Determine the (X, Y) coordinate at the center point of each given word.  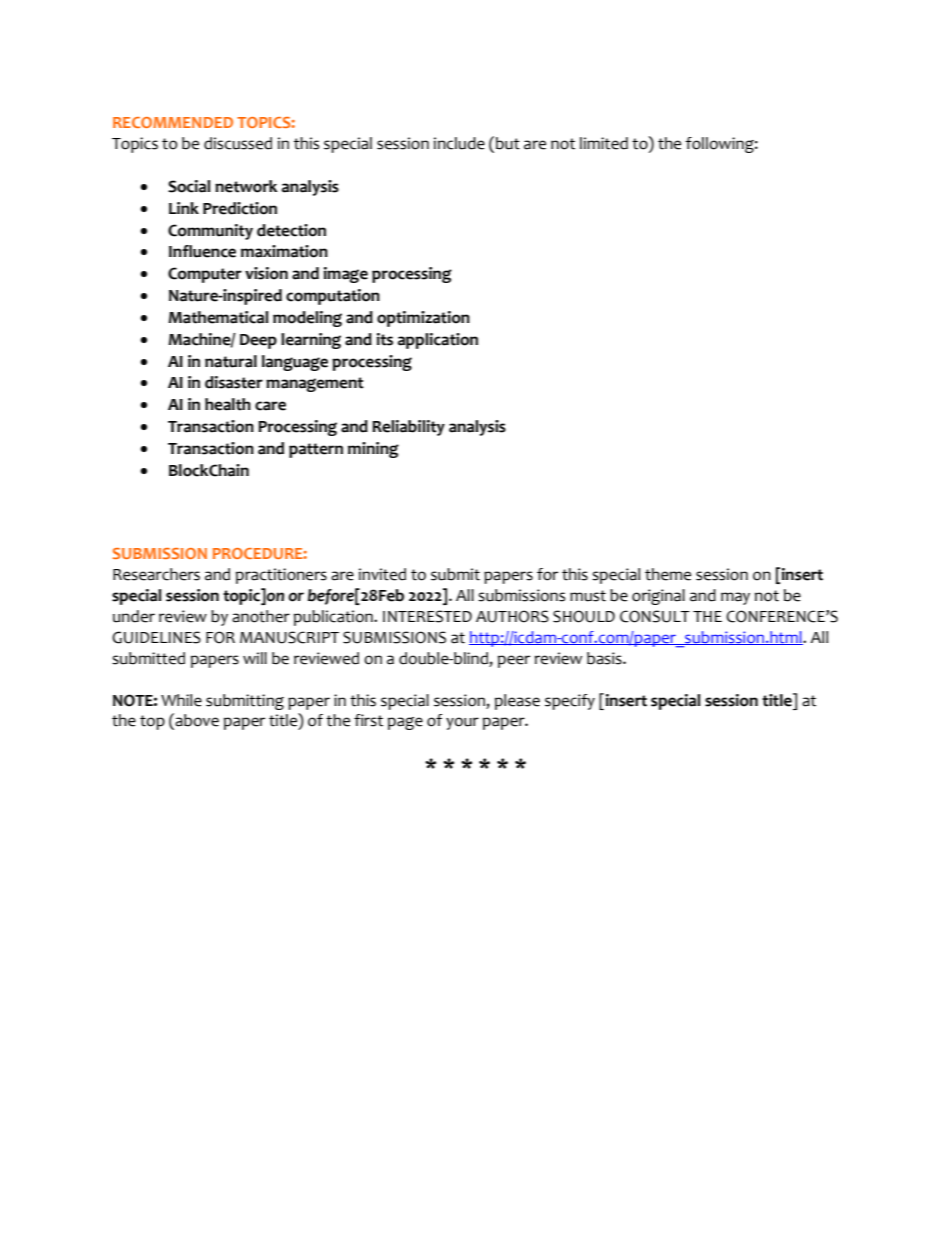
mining (373, 450)
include (459, 143)
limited (604, 143)
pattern (316, 450)
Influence (202, 251)
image (346, 275)
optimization (423, 319)
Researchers (156, 574)
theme (668, 574)
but (508, 143)
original (658, 597)
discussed (238, 143)
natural (231, 361)
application (438, 341)
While (181, 700)
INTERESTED (427, 616)
